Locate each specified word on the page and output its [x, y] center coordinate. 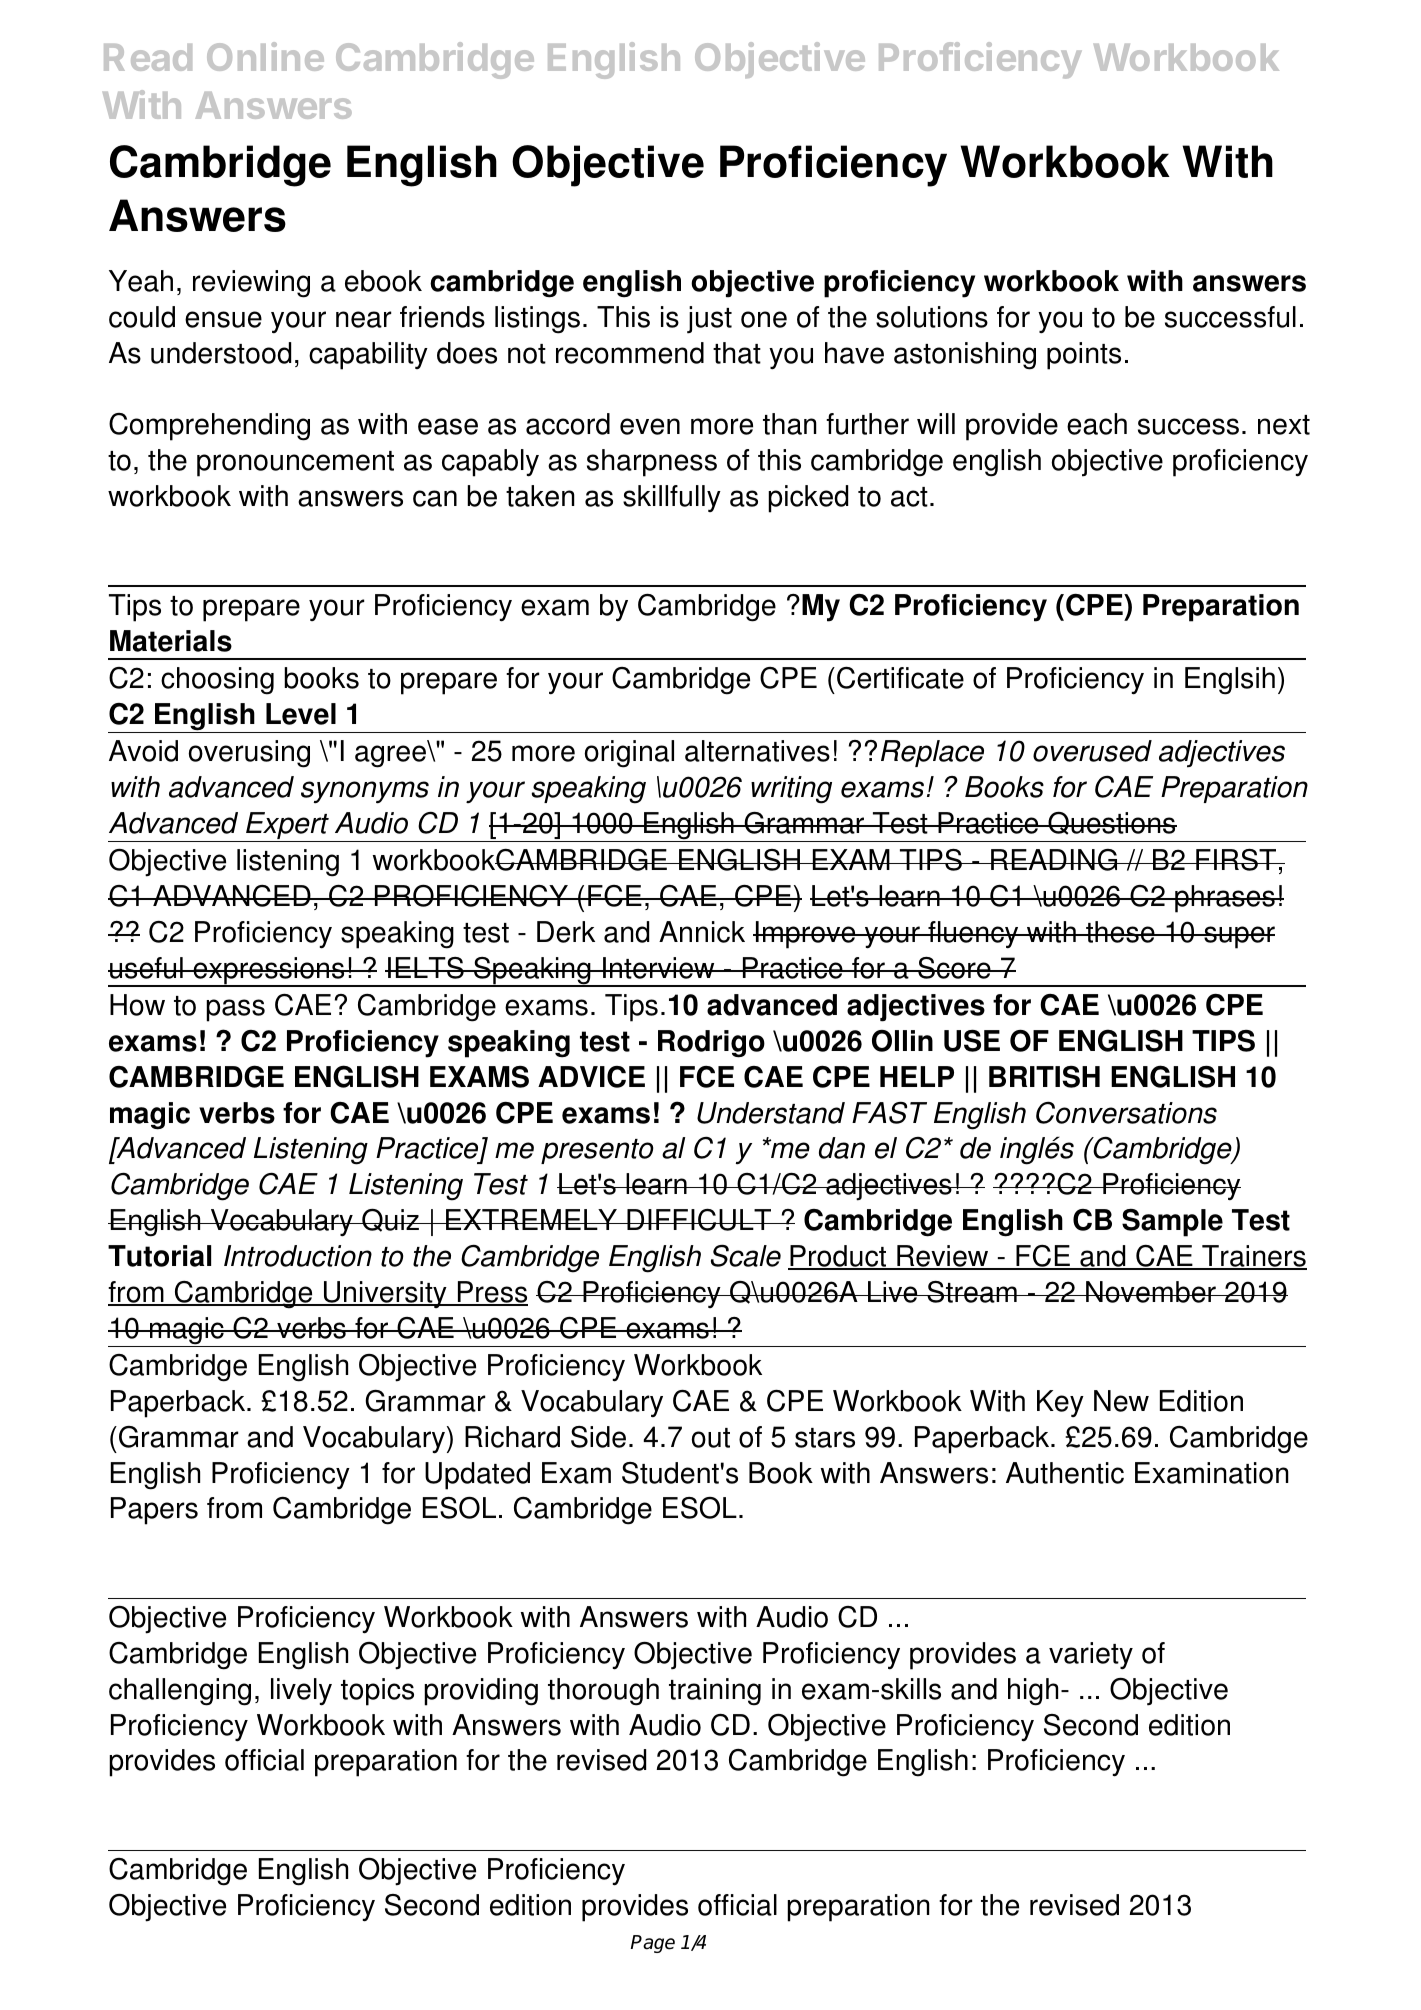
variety [1091, 1656]
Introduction [298, 1256]
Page [653, 1944]
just [709, 320]
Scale [746, 1255]
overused [1092, 751]
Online [265, 56]
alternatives [757, 751]
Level [301, 714]
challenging [180, 1692]
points [1084, 356]
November [1151, 1292]
